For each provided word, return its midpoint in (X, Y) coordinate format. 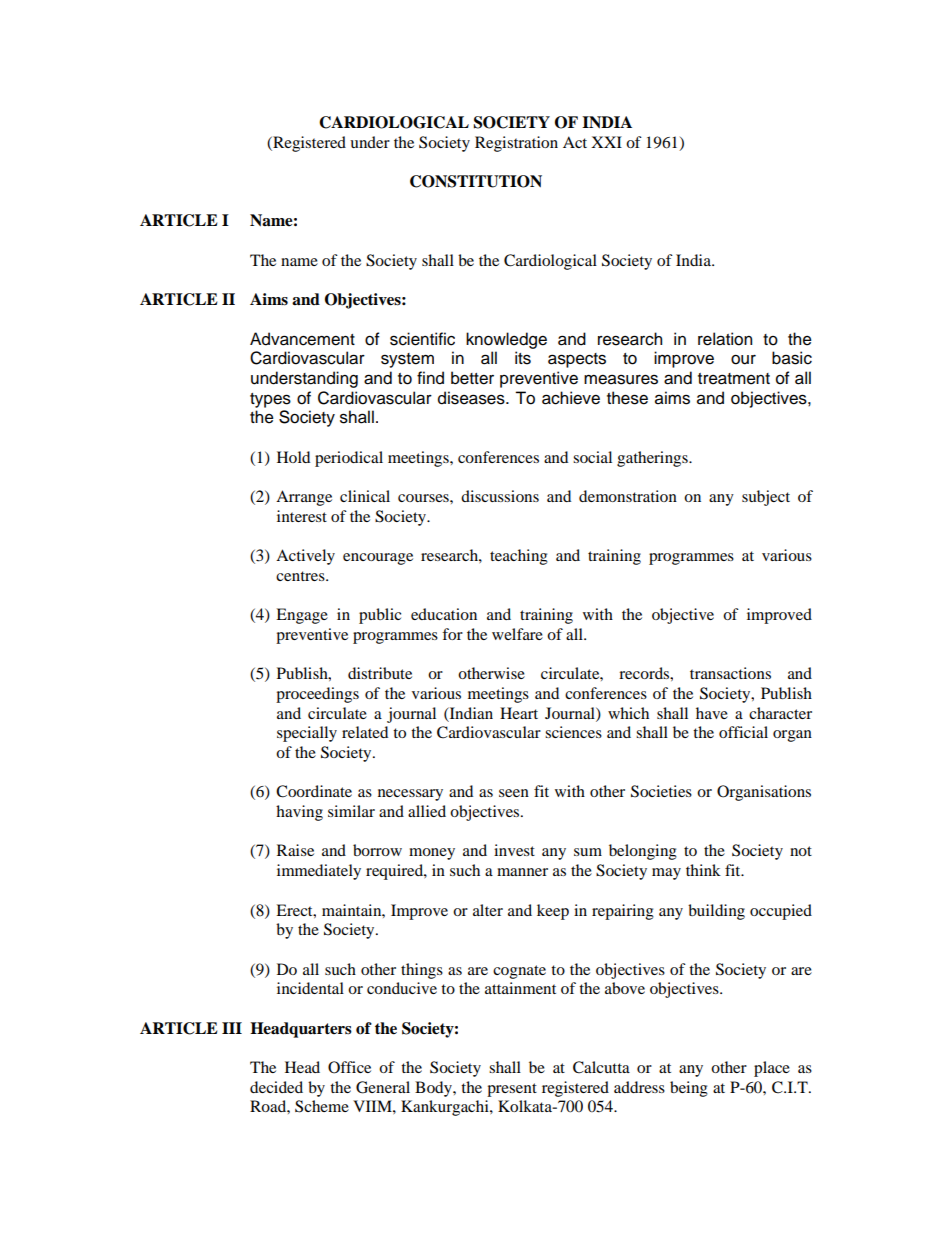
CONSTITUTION (476, 181)
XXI (606, 142)
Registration (516, 144)
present (512, 1090)
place (772, 1069)
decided (276, 1087)
